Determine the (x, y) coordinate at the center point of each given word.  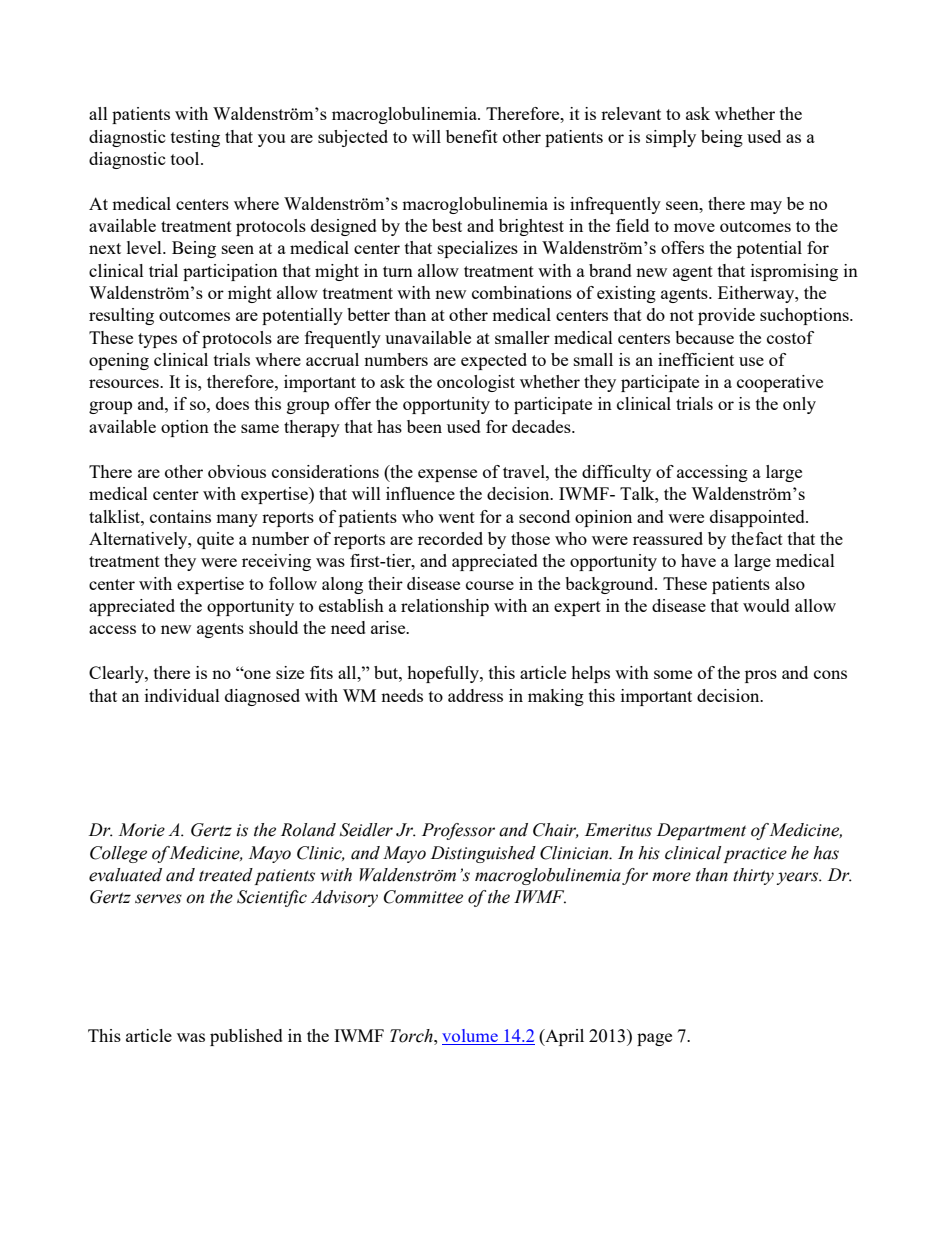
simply (671, 138)
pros (761, 676)
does (232, 403)
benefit (472, 136)
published (246, 1037)
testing (195, 138)
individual (182, 695)
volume (470, 1035)
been (424, 426)
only (799, 405)
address (475, 695)
